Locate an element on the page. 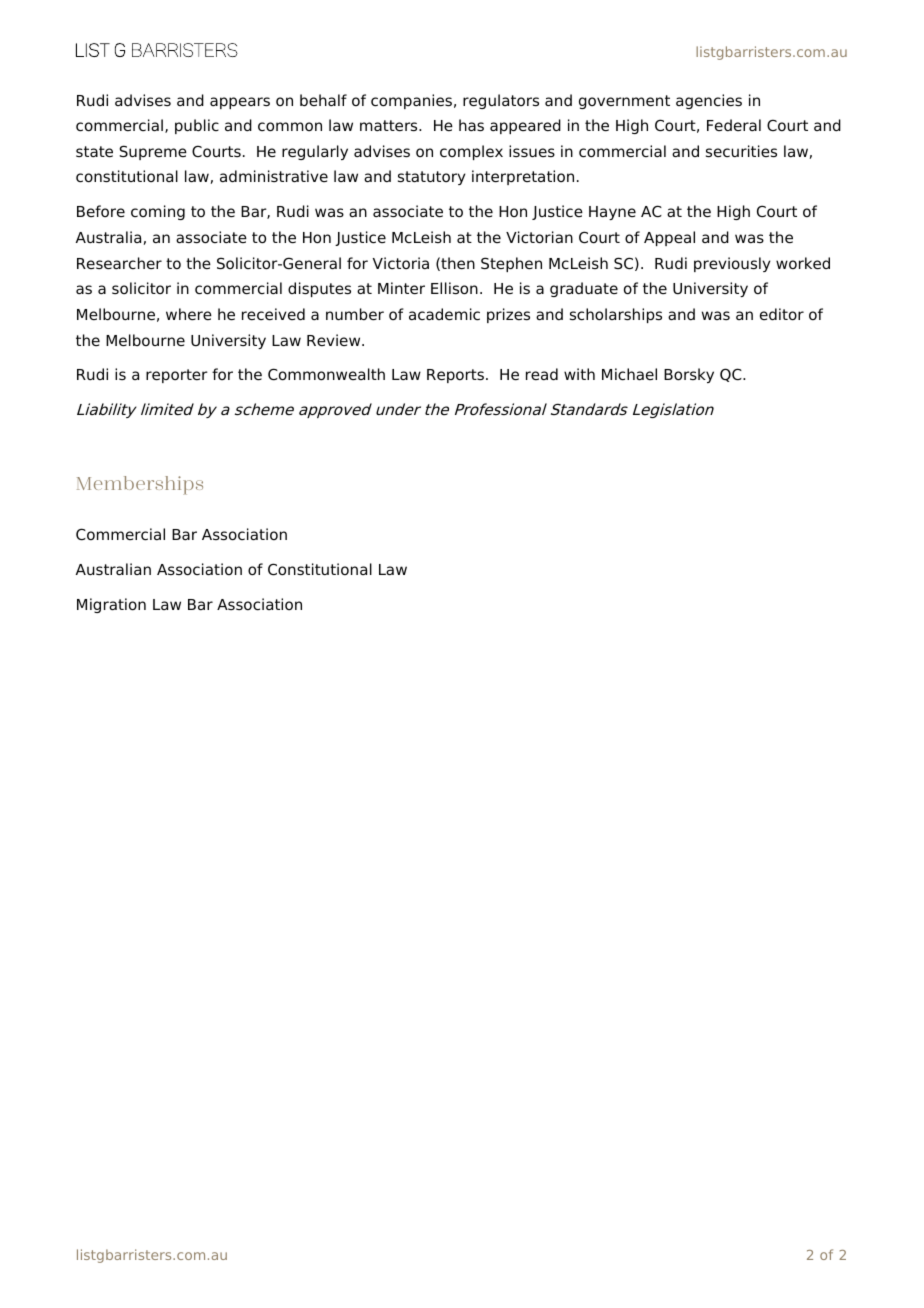 Image resolution: width=924 pixels, height=1308 pixels. public is located at coordinates (197, 126).
